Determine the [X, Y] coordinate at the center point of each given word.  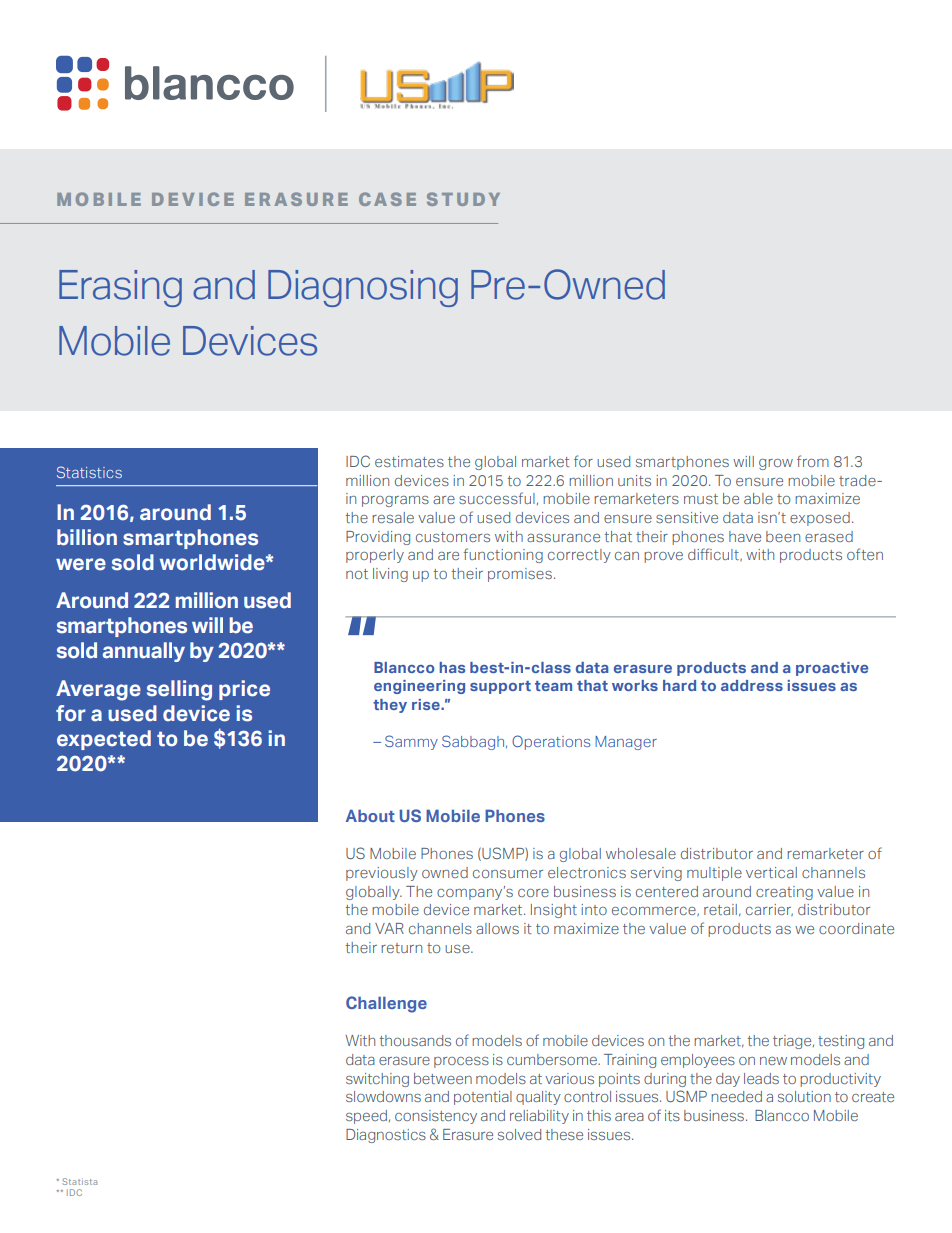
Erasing [120, 288]
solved [519, 1134]
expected [104, 740]
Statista [79, 1181]
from [813, 461]
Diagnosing [363, 288]
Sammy [411, 742]
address [752, 685]
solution [804, 1096]
